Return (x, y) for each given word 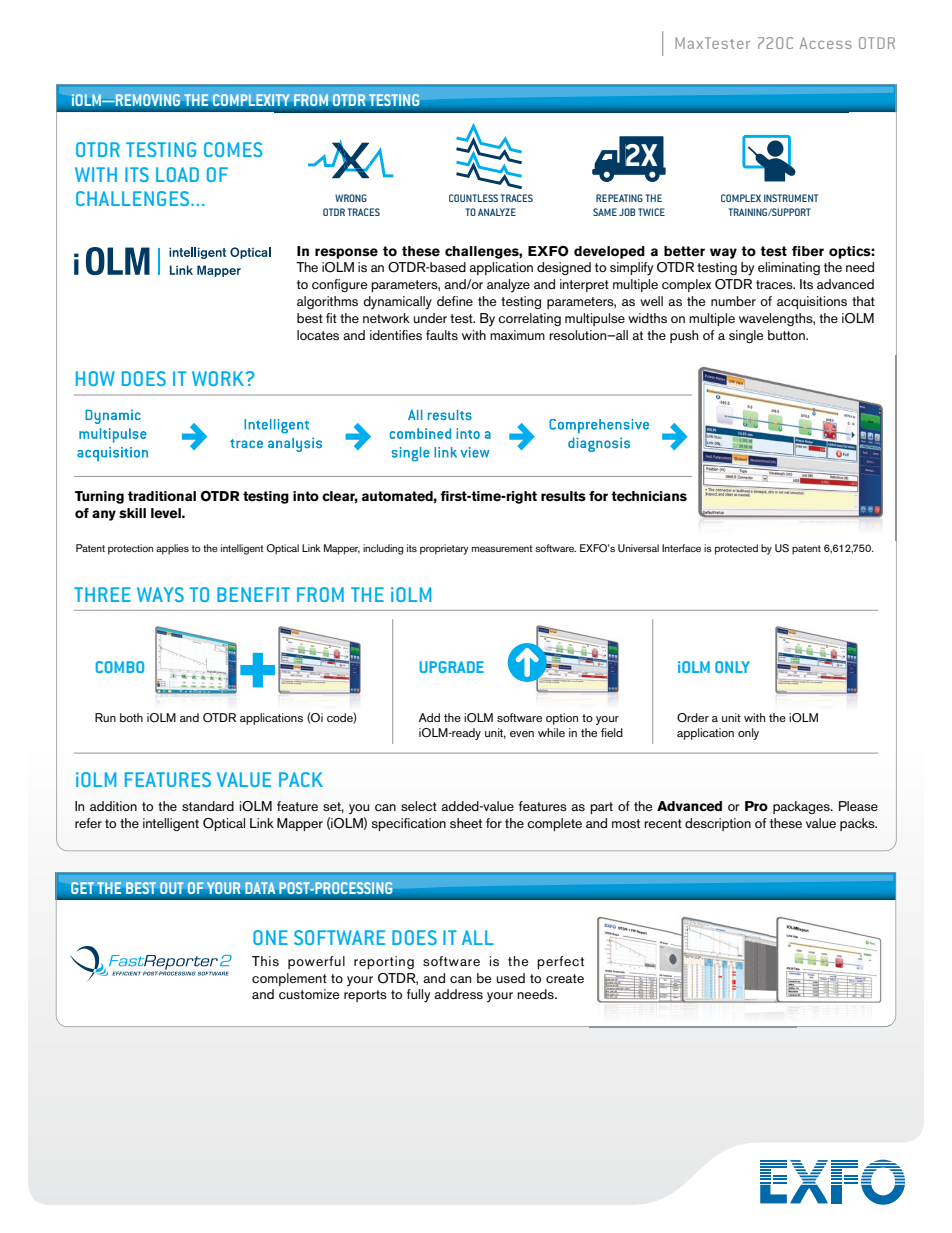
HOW (95, 378)
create (565, 978)
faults (442, 335)
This (265, 961)
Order (693, 718)
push (684, 336)
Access (826, 43)
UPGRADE (452, 667)
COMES (233, 149)
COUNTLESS (473, 198)
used (510, 978)
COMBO (120, 667)
